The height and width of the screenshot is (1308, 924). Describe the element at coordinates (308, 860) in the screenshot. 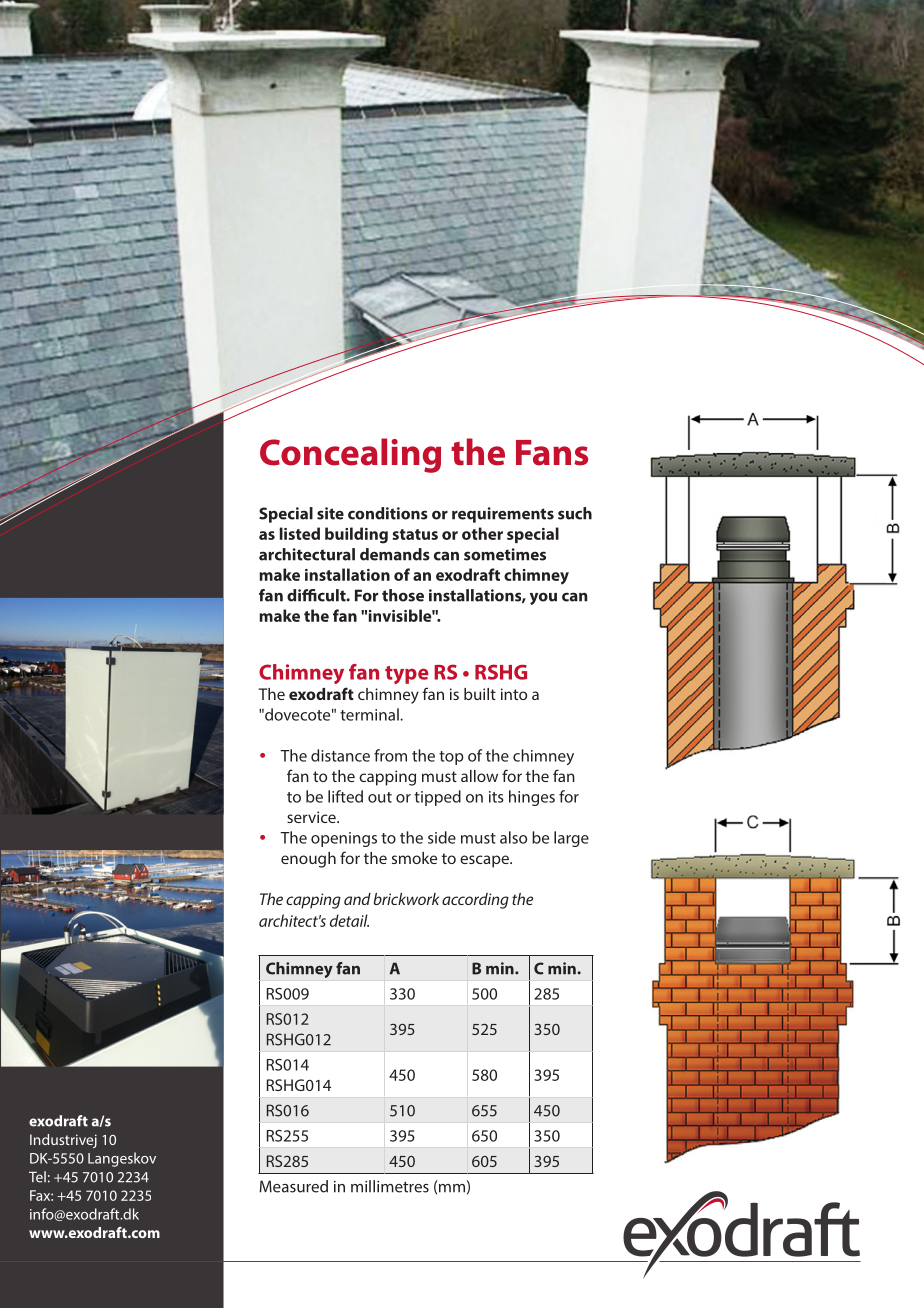

I see `enough` at that location.
